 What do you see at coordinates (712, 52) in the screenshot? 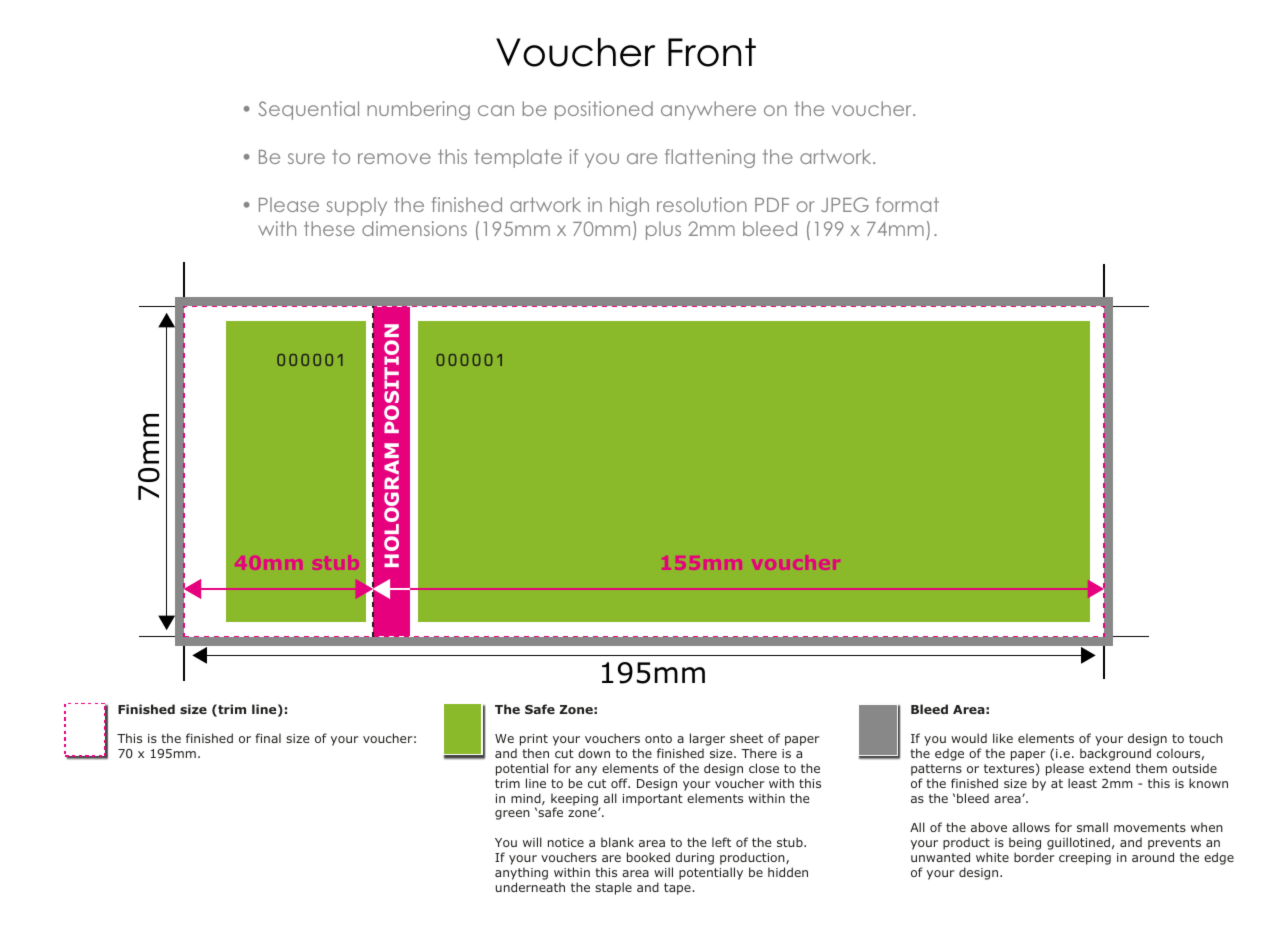
I see `Front` at bounding box center [712, 52].
